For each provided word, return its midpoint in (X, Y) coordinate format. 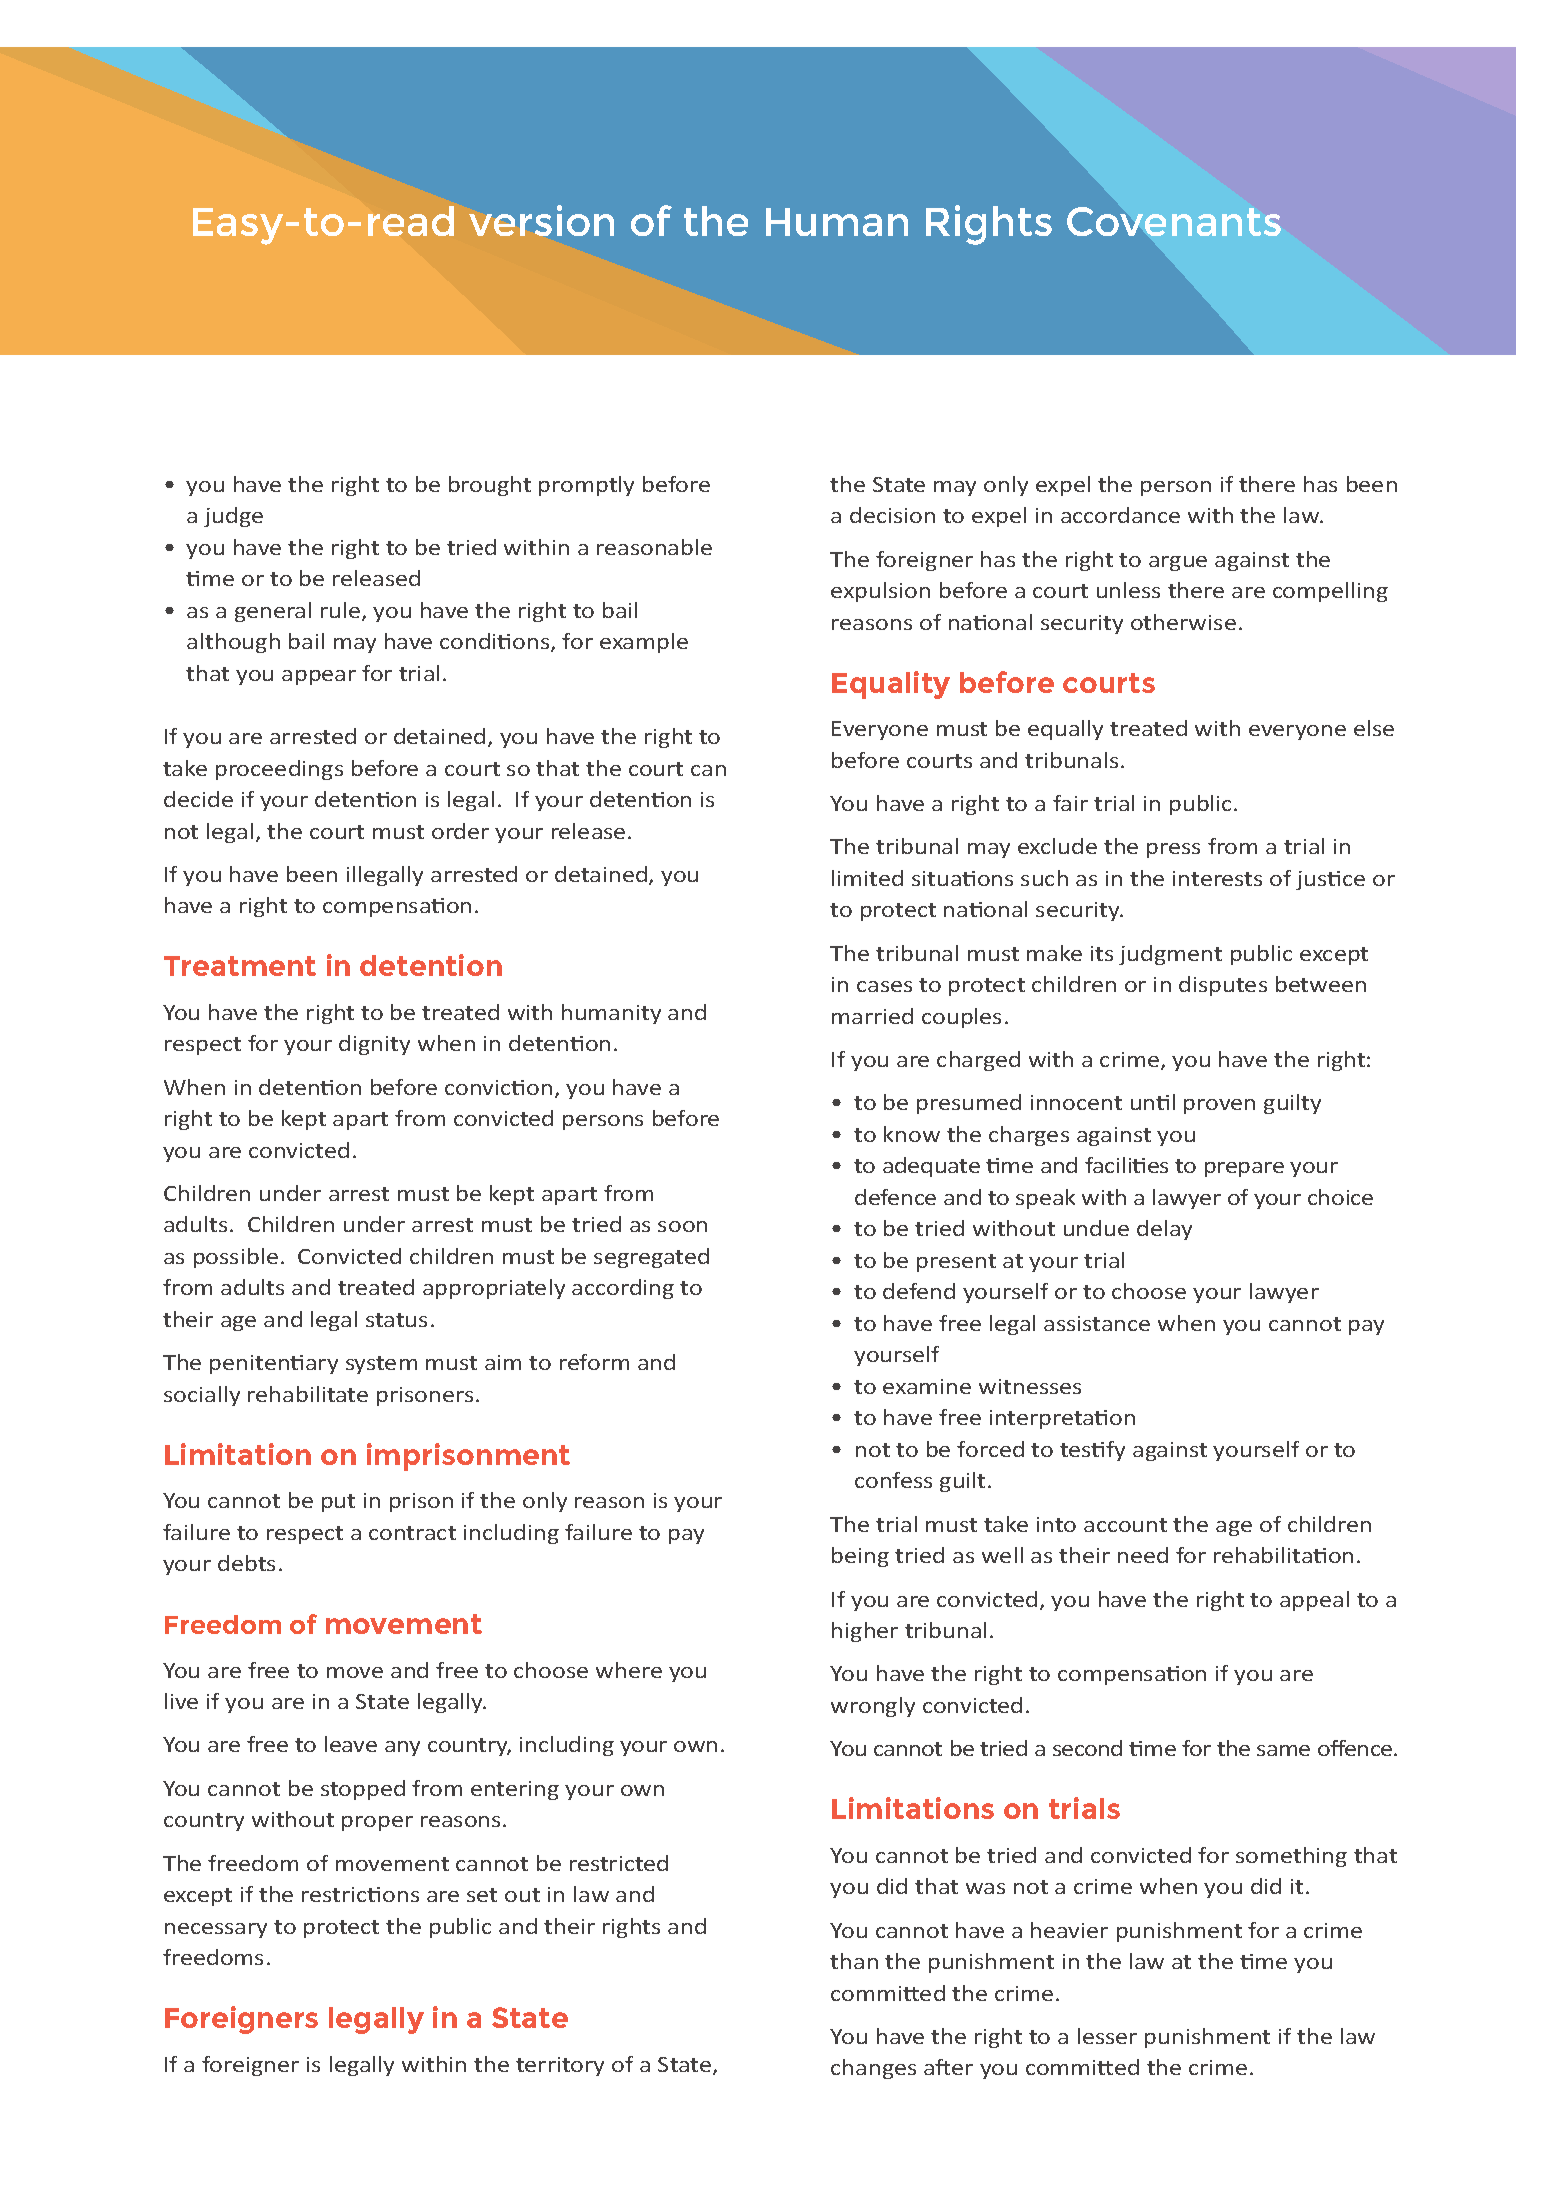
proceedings (279, 770)
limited (867, 878)
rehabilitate (308, 1394)
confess (893, 1480)
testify (1092, 1451)
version (541, 220)
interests (1217, 878)
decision (892, 515)
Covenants (1174, 221)
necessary (216, 1930)
